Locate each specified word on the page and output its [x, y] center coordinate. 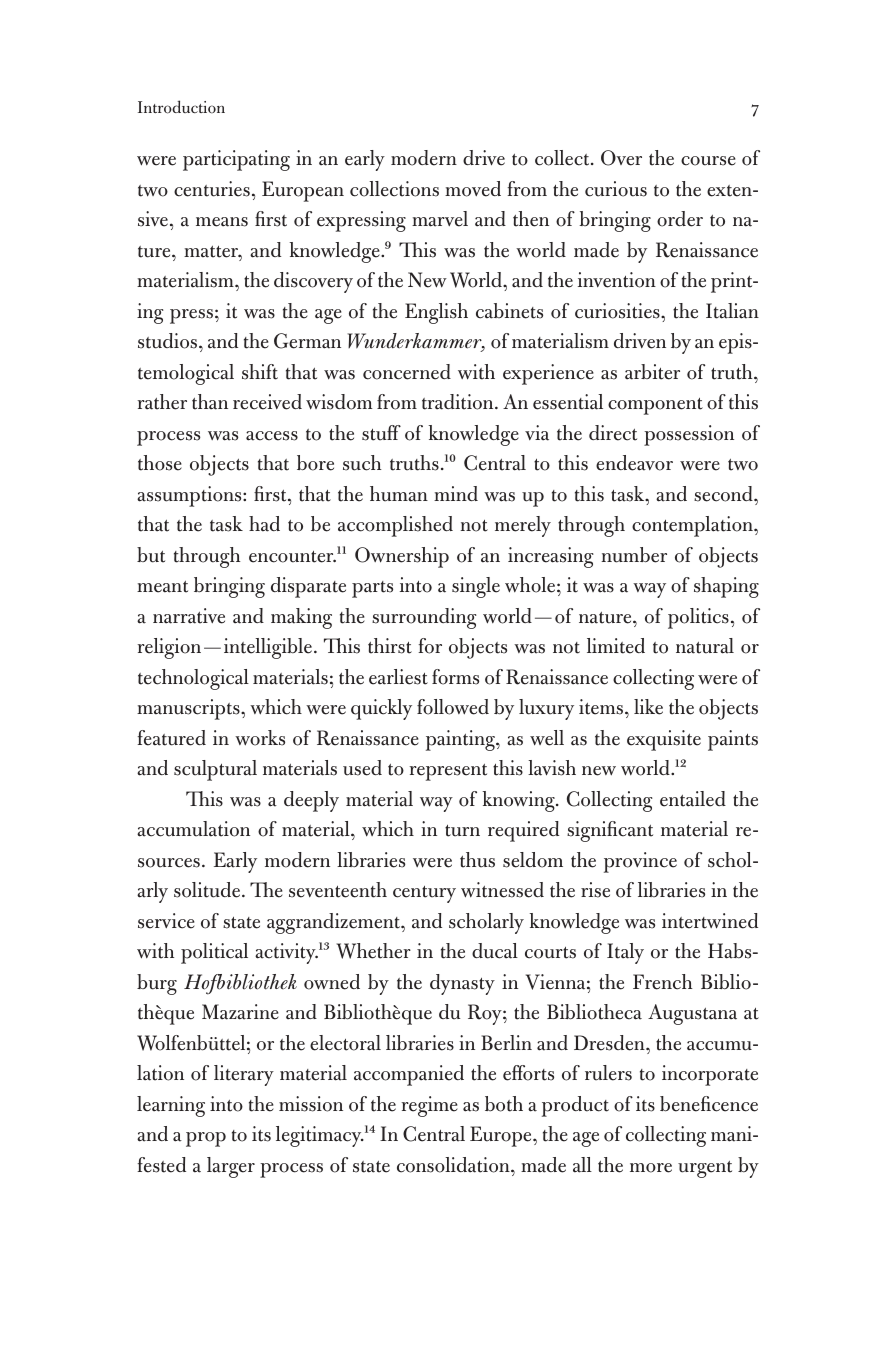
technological [193, 679]
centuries [212, 189]
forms [455, 677]
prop [206, 1139]
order [680, 219]
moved [473, 189]
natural [705, 646]
